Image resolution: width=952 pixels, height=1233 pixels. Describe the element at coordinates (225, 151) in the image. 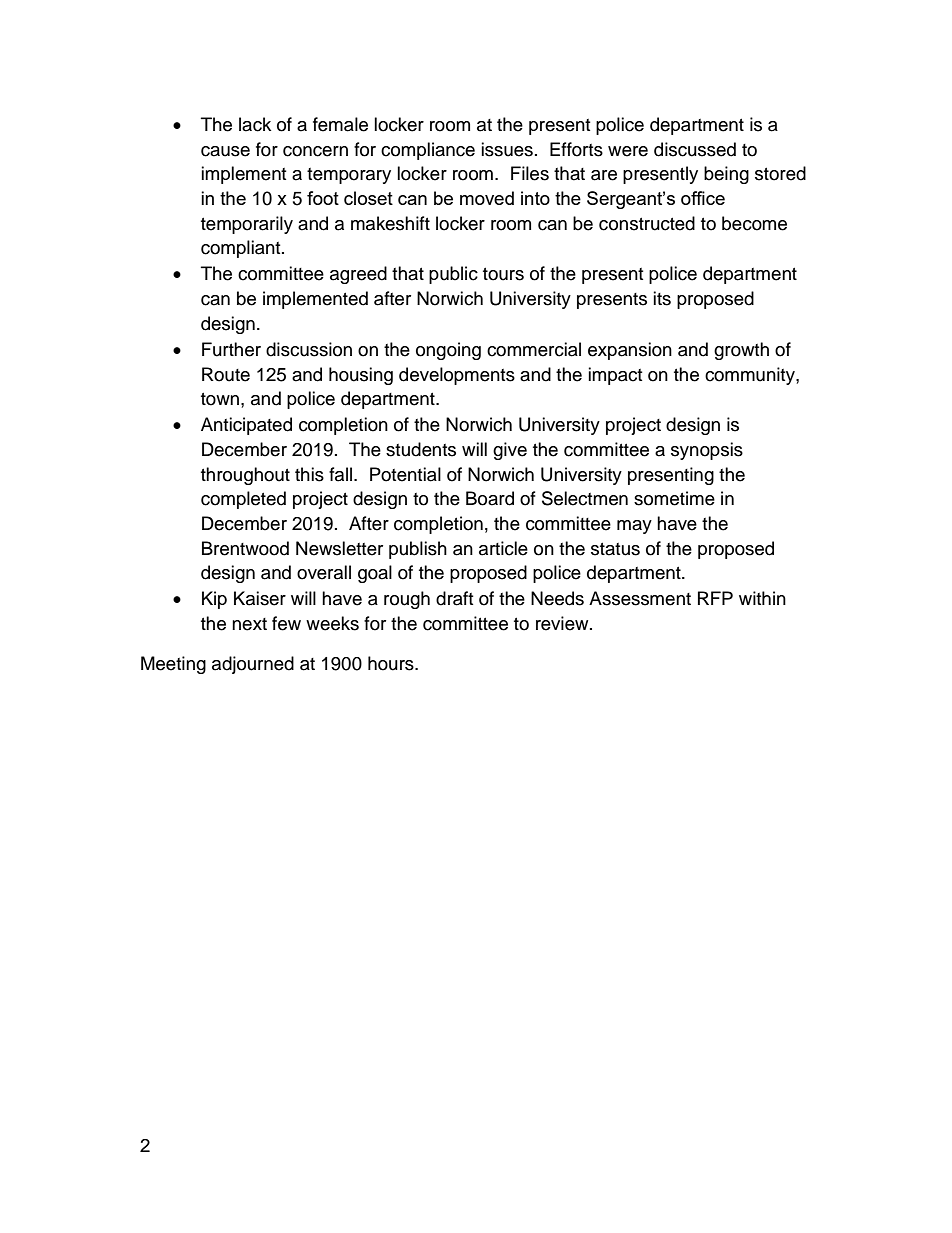

I see `cause` at that location.
